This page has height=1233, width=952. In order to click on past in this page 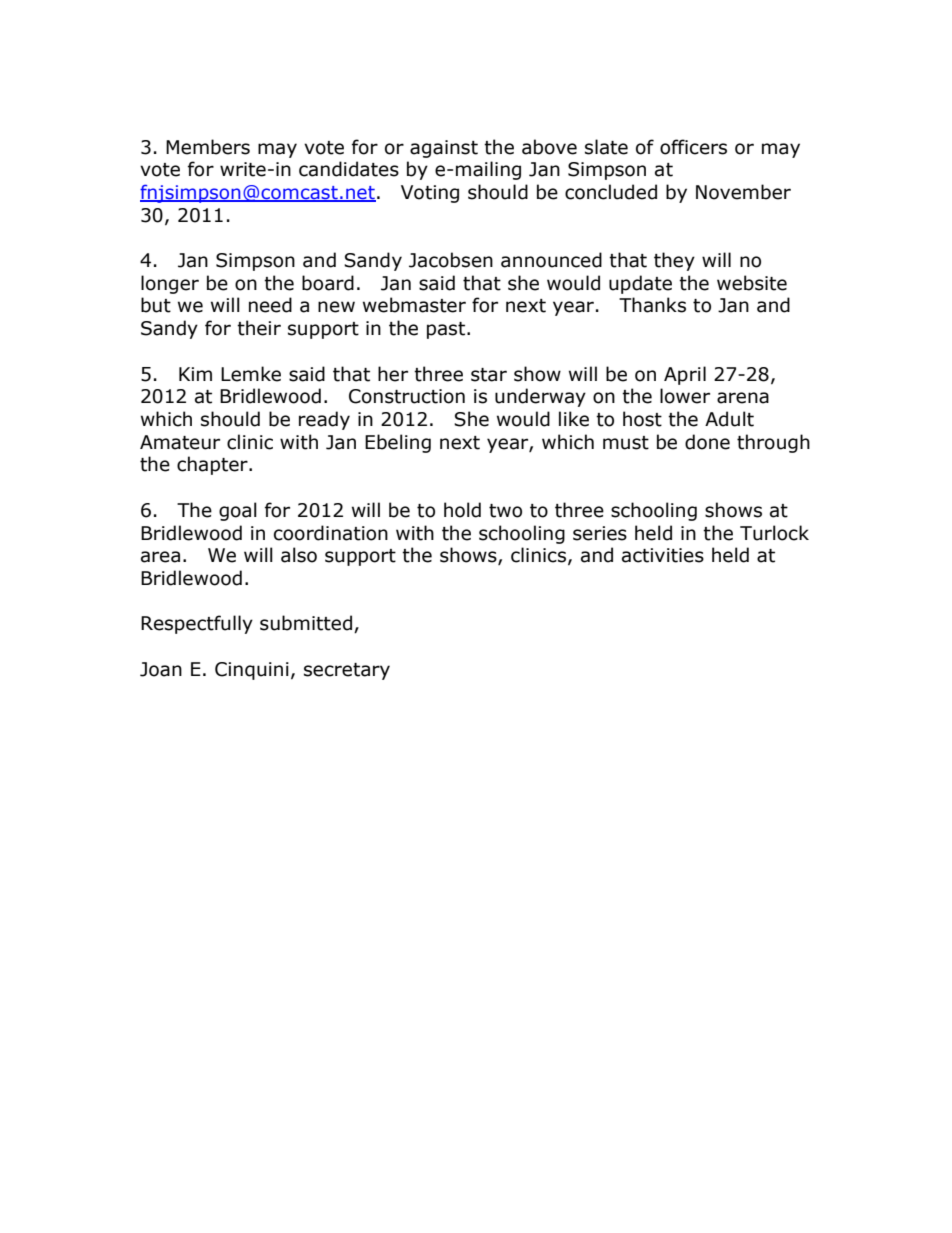, I will do `click(446, 330)`.
